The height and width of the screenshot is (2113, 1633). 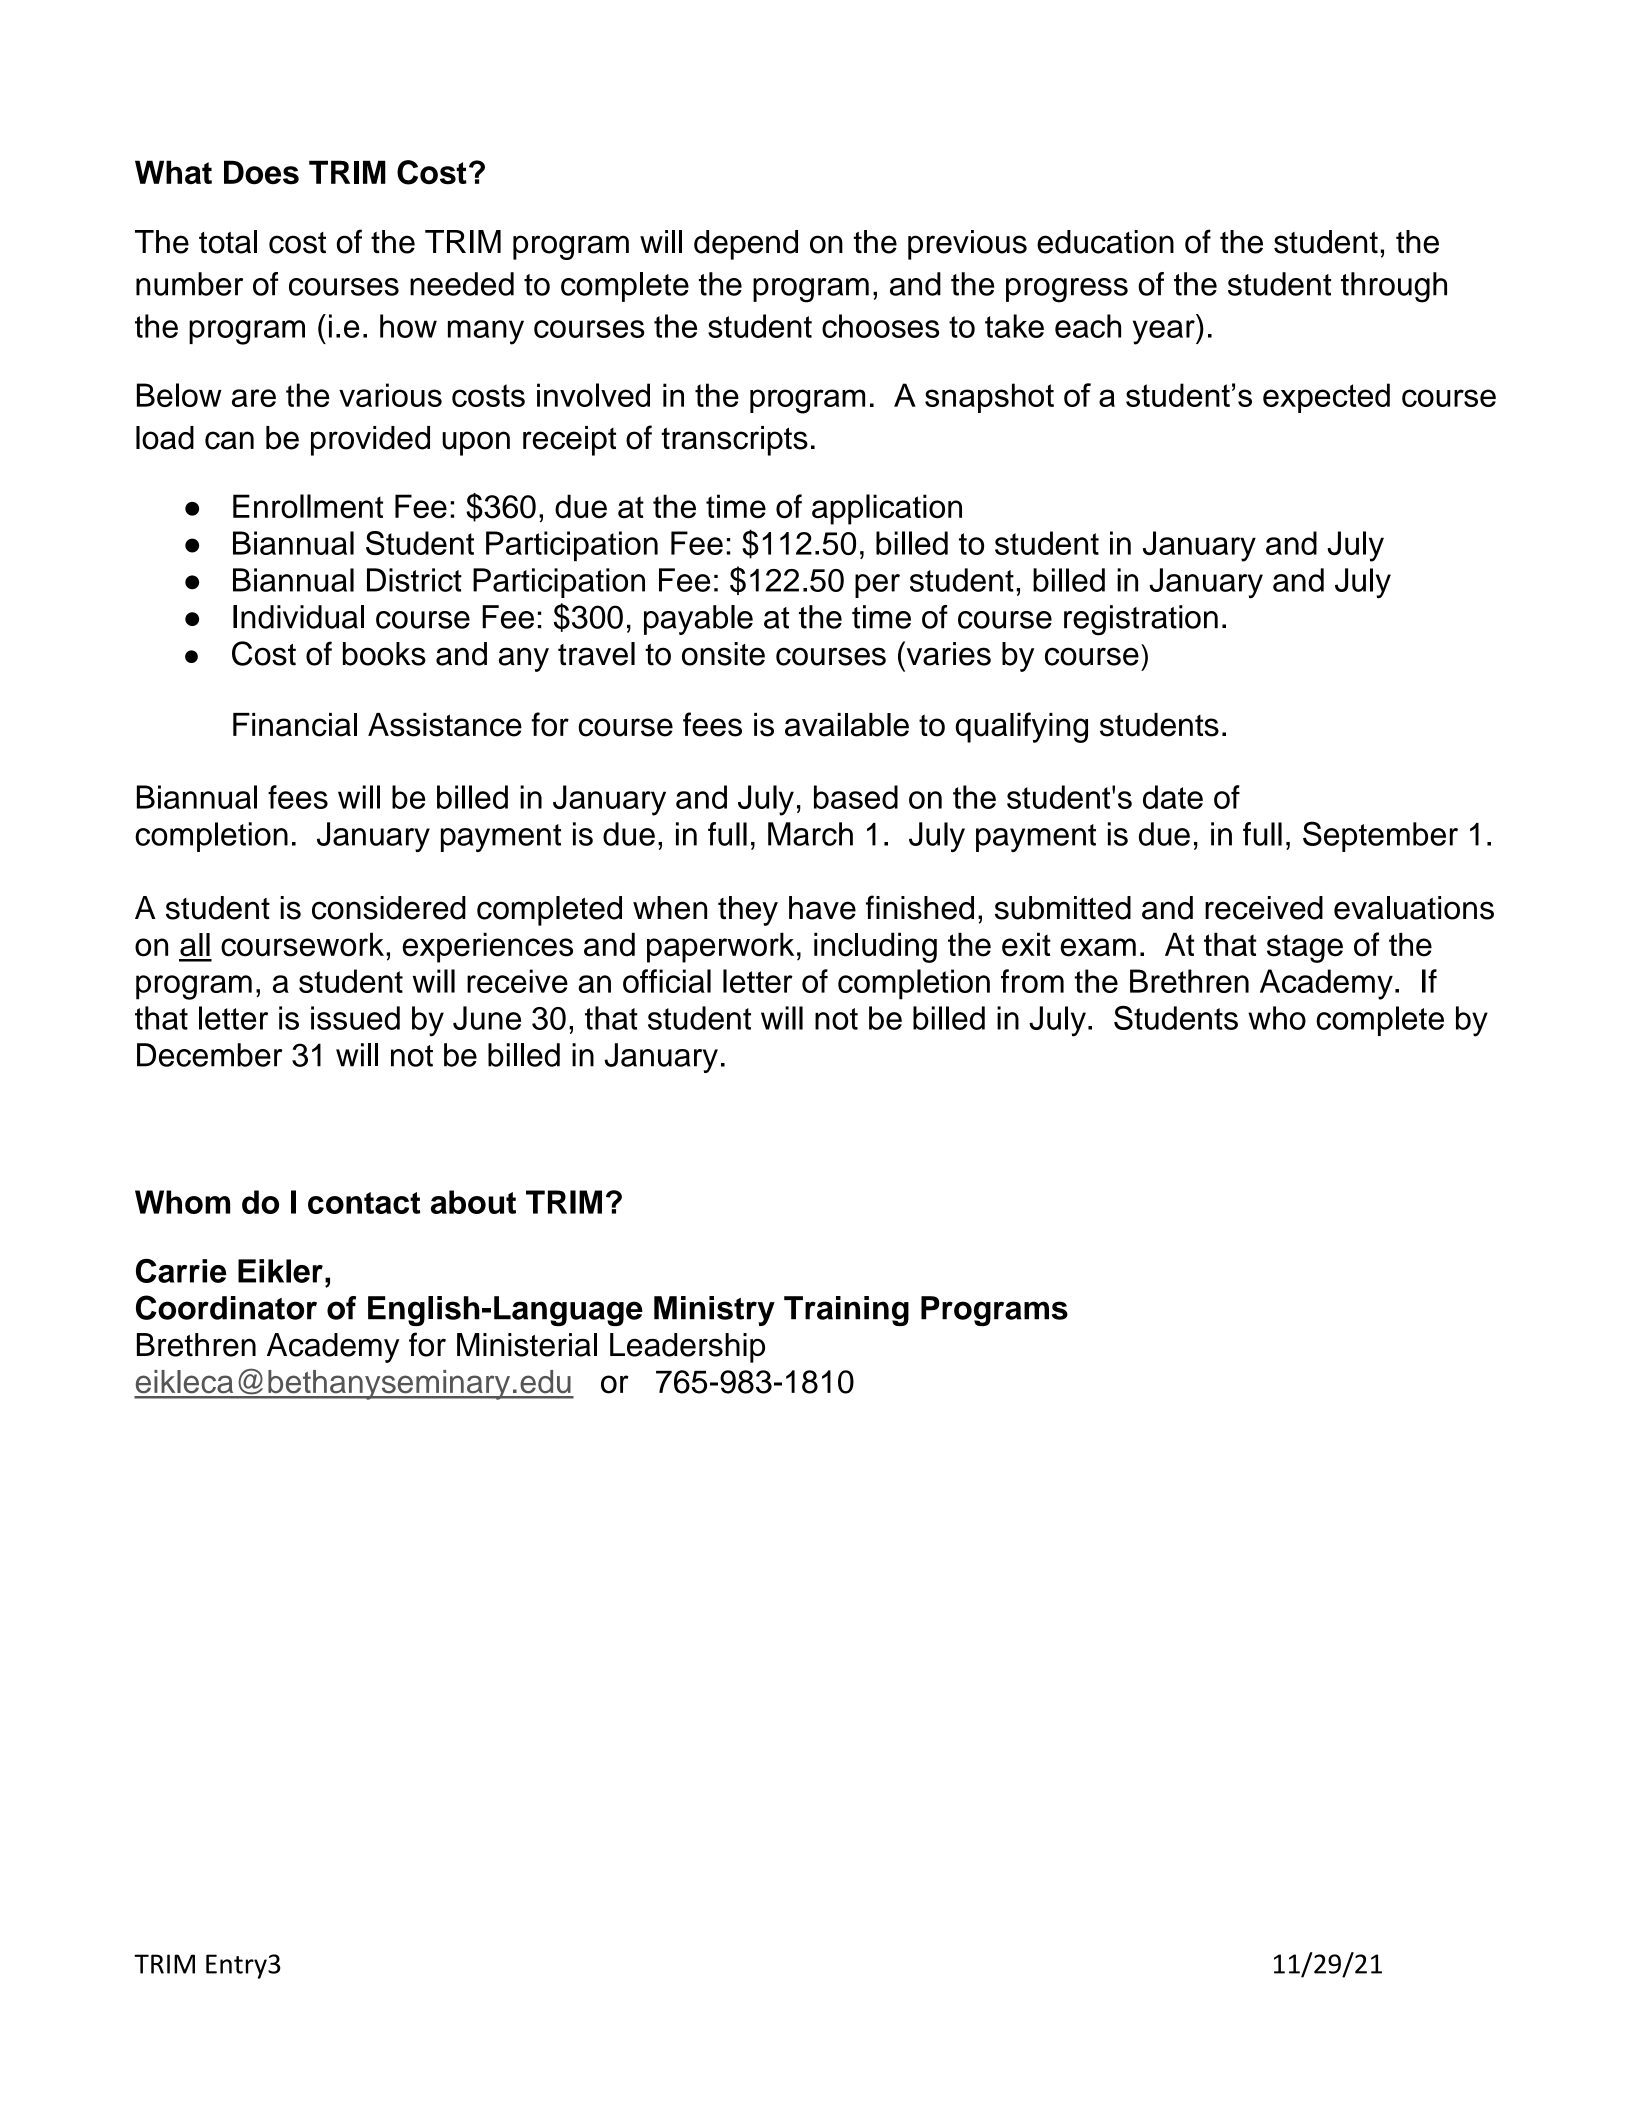 What do you see at coordinates (261, 172) in the screenshot?
I see `Does` at bounding box center [261, 172].
